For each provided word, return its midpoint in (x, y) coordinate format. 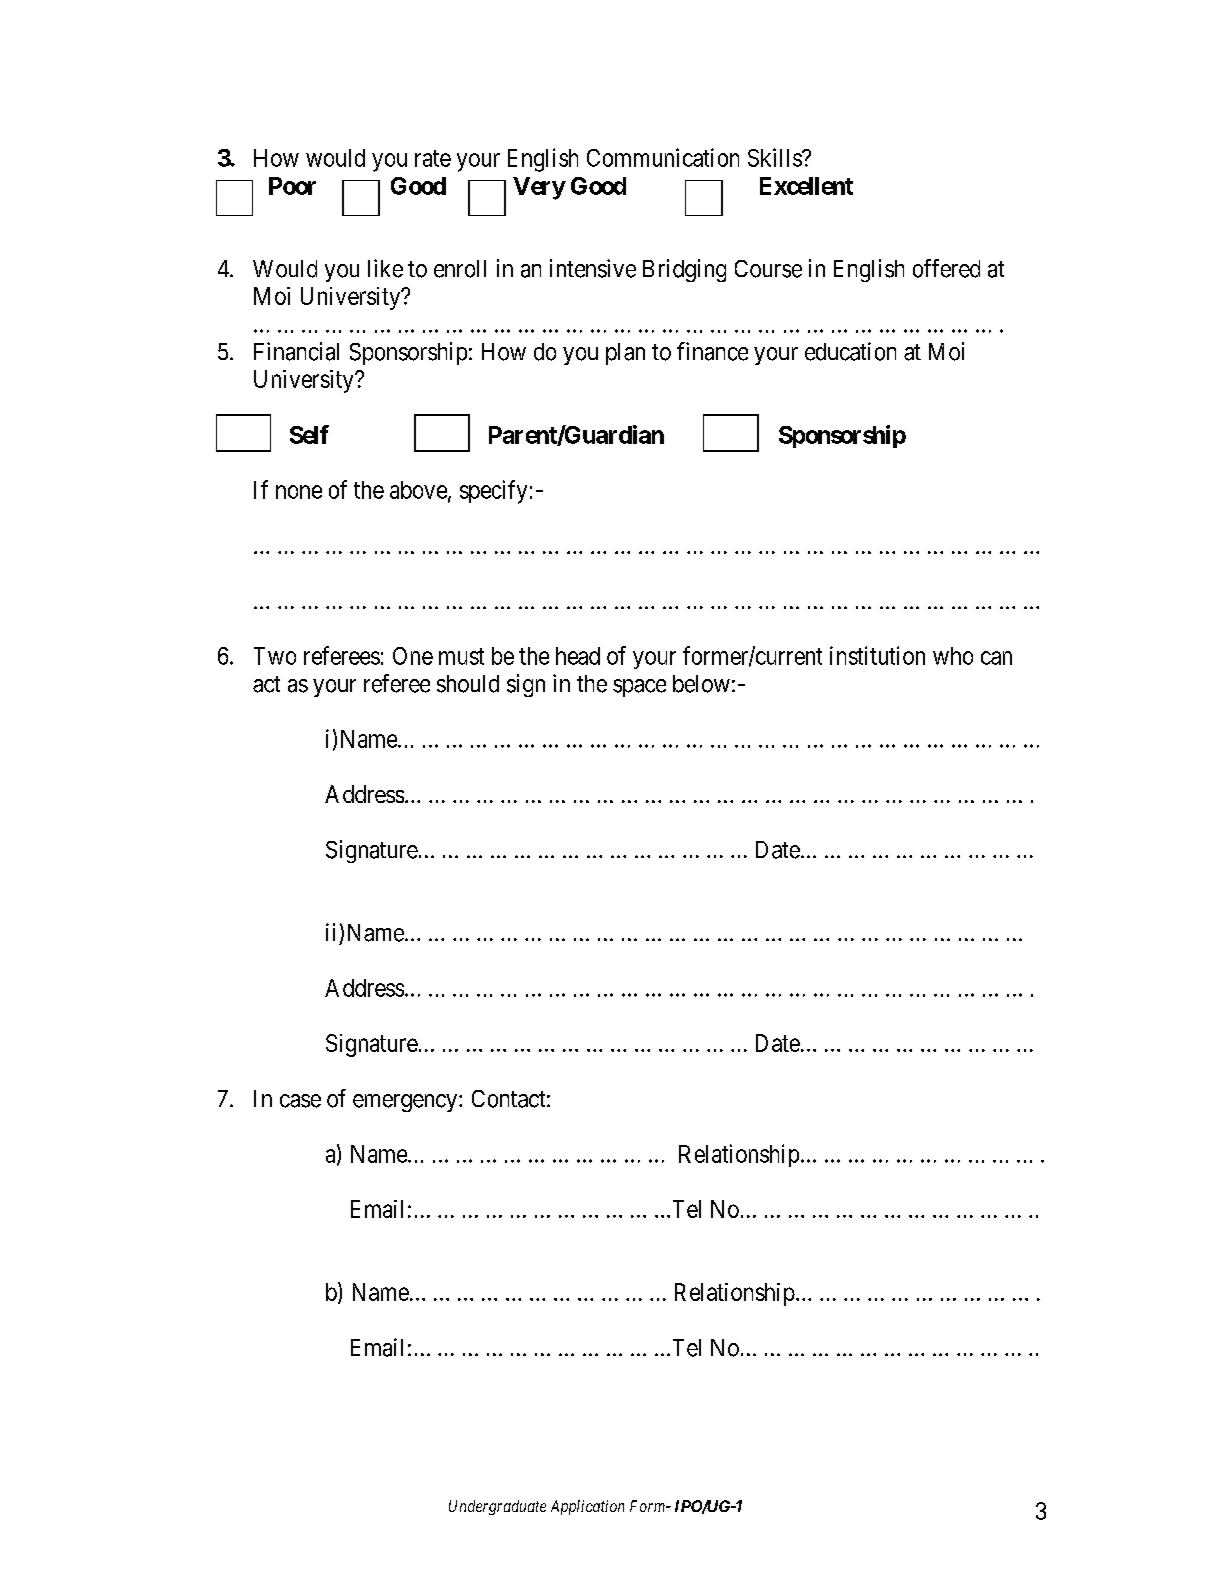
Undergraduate (497, 1507)
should (468, 684)
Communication (663, 157)
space (639, 688)
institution (877, 655)
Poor (292, 186)
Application (587, 1507)
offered (946, 268)
